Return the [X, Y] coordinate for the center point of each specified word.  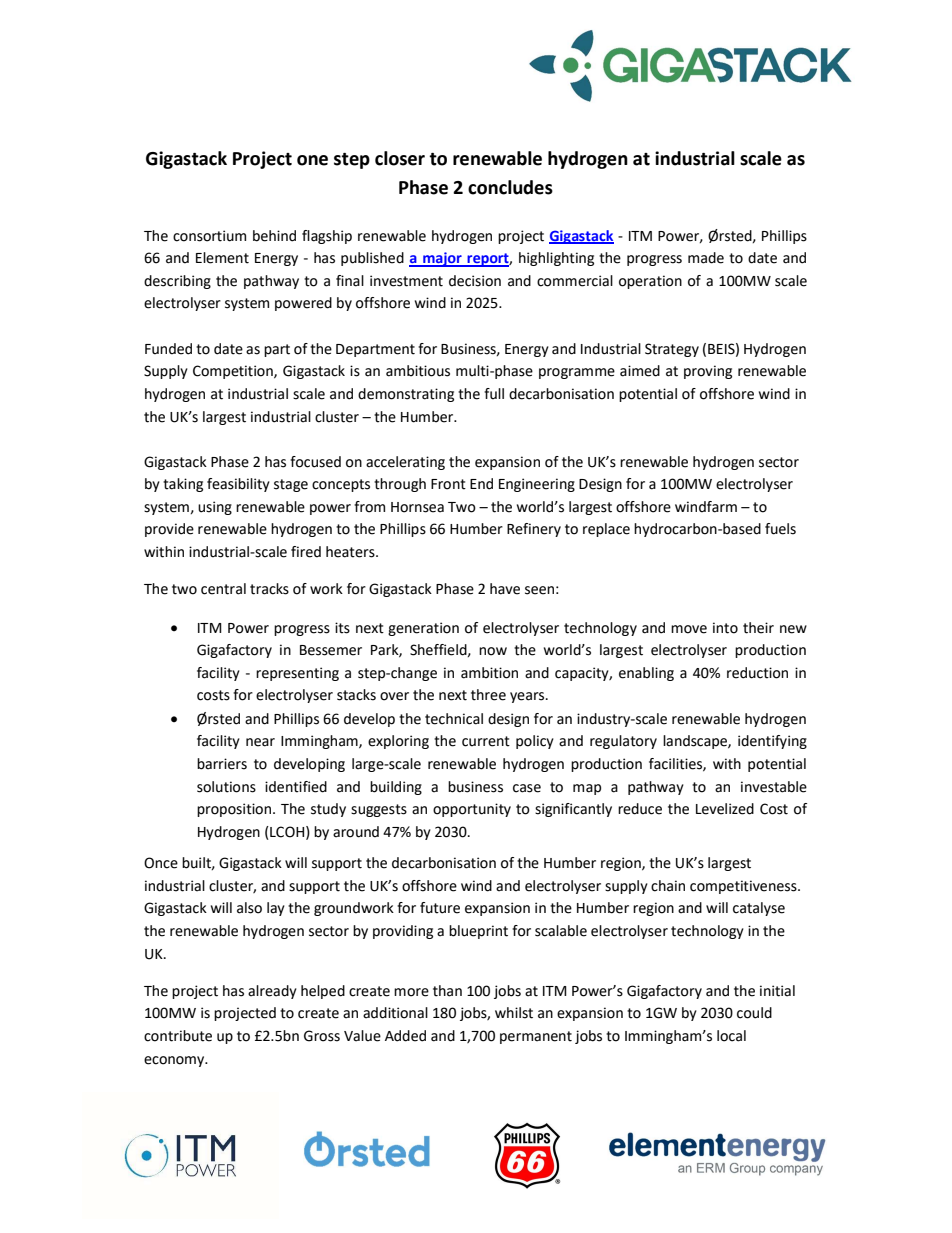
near [260, 742]
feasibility [238, 485]
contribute [178, 1036]
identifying [772, 742]
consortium [209, 236]
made [706, 258]
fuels [780, 529]
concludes [510, 187]
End [481, 484]
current [486, 741]
